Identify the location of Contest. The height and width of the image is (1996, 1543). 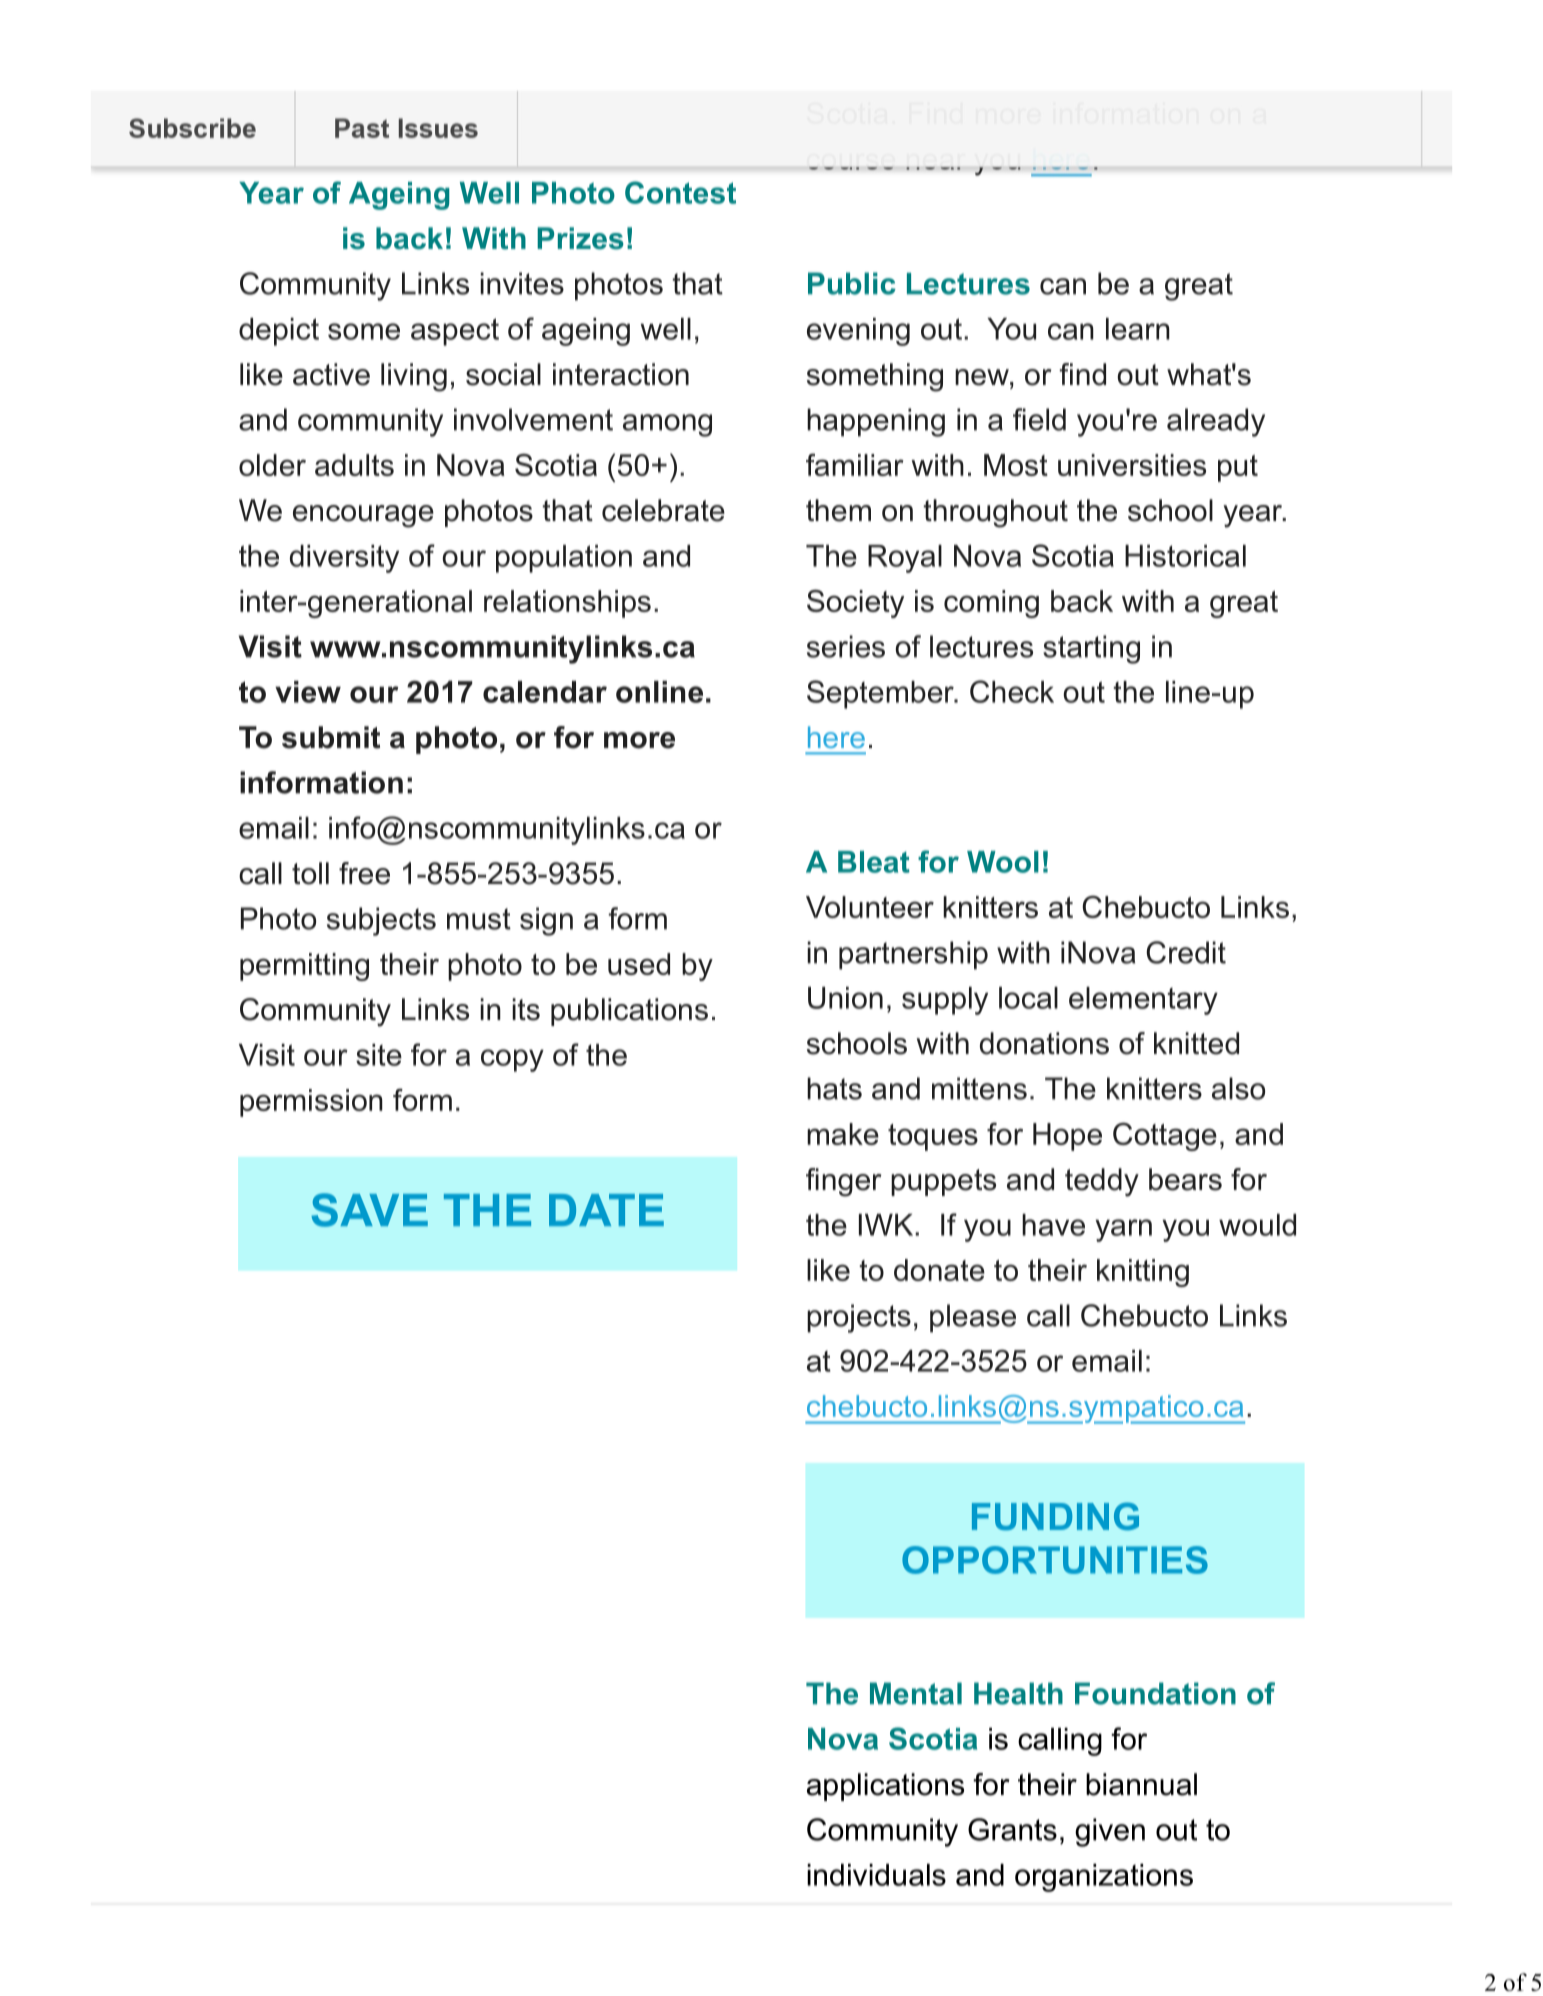
(680, 192).
